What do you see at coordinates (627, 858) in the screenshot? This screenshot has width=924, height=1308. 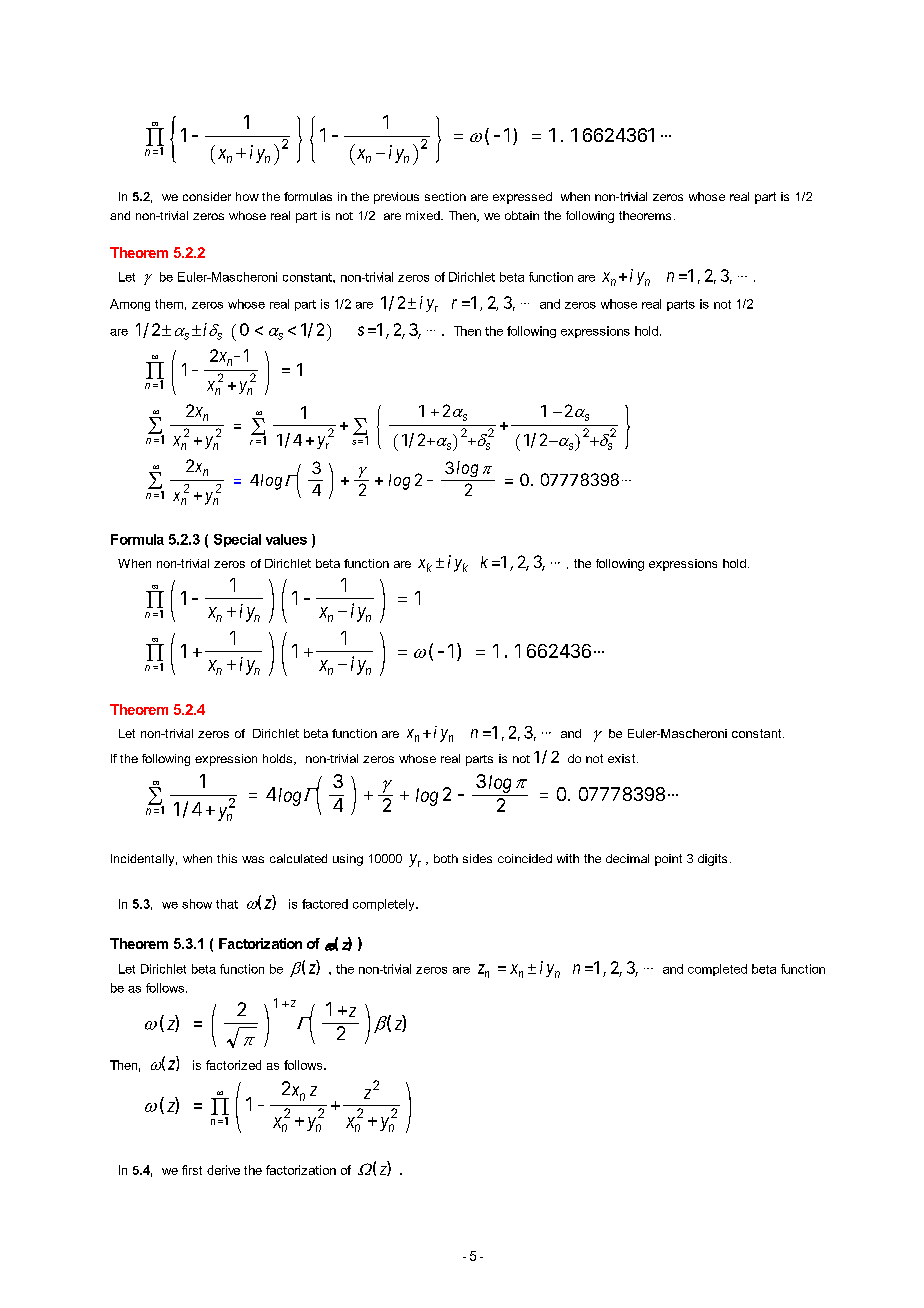 I see `decimal` at bounding box center [627, 858].
